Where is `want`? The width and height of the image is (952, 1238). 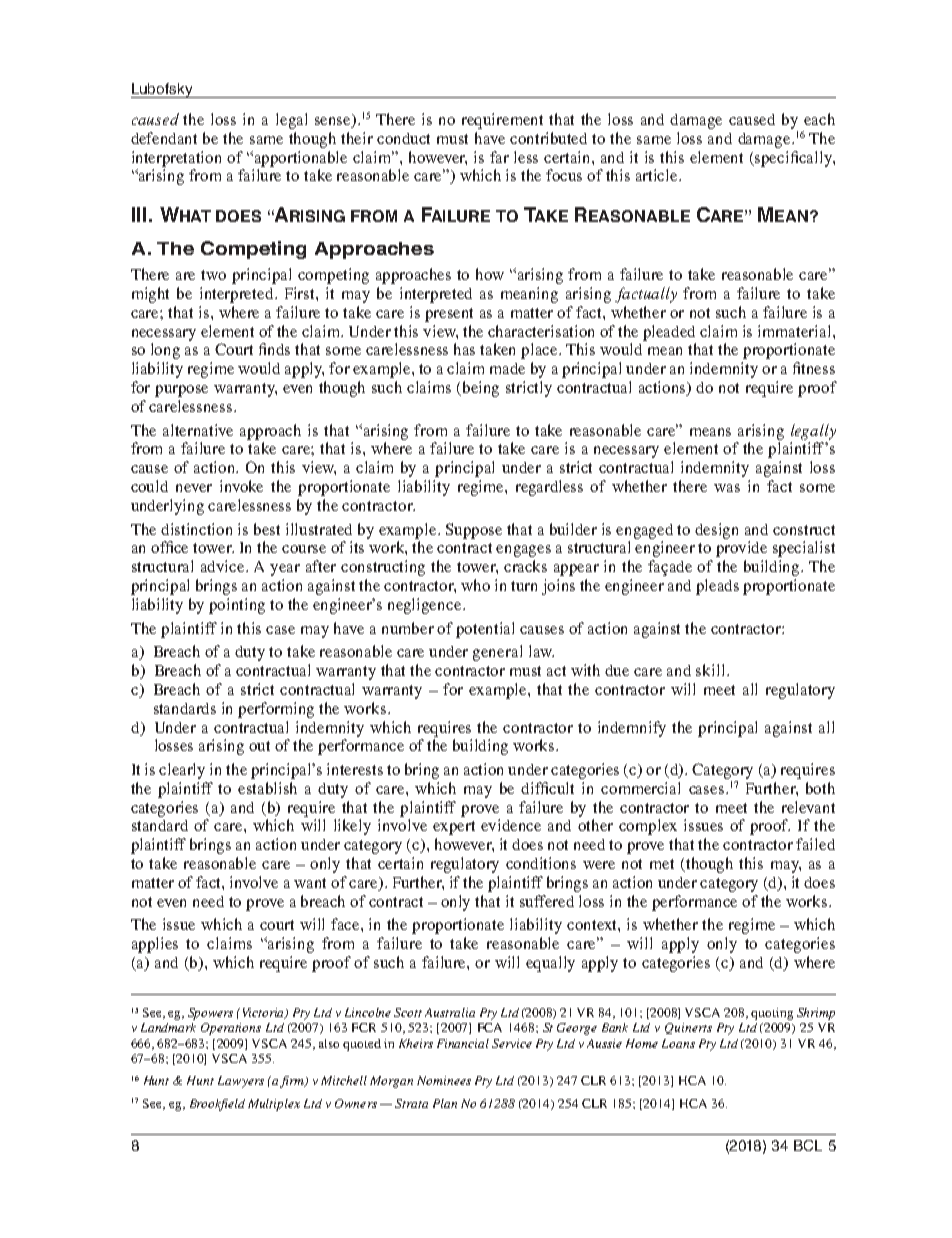
want is located at coordinates (310, 883).
